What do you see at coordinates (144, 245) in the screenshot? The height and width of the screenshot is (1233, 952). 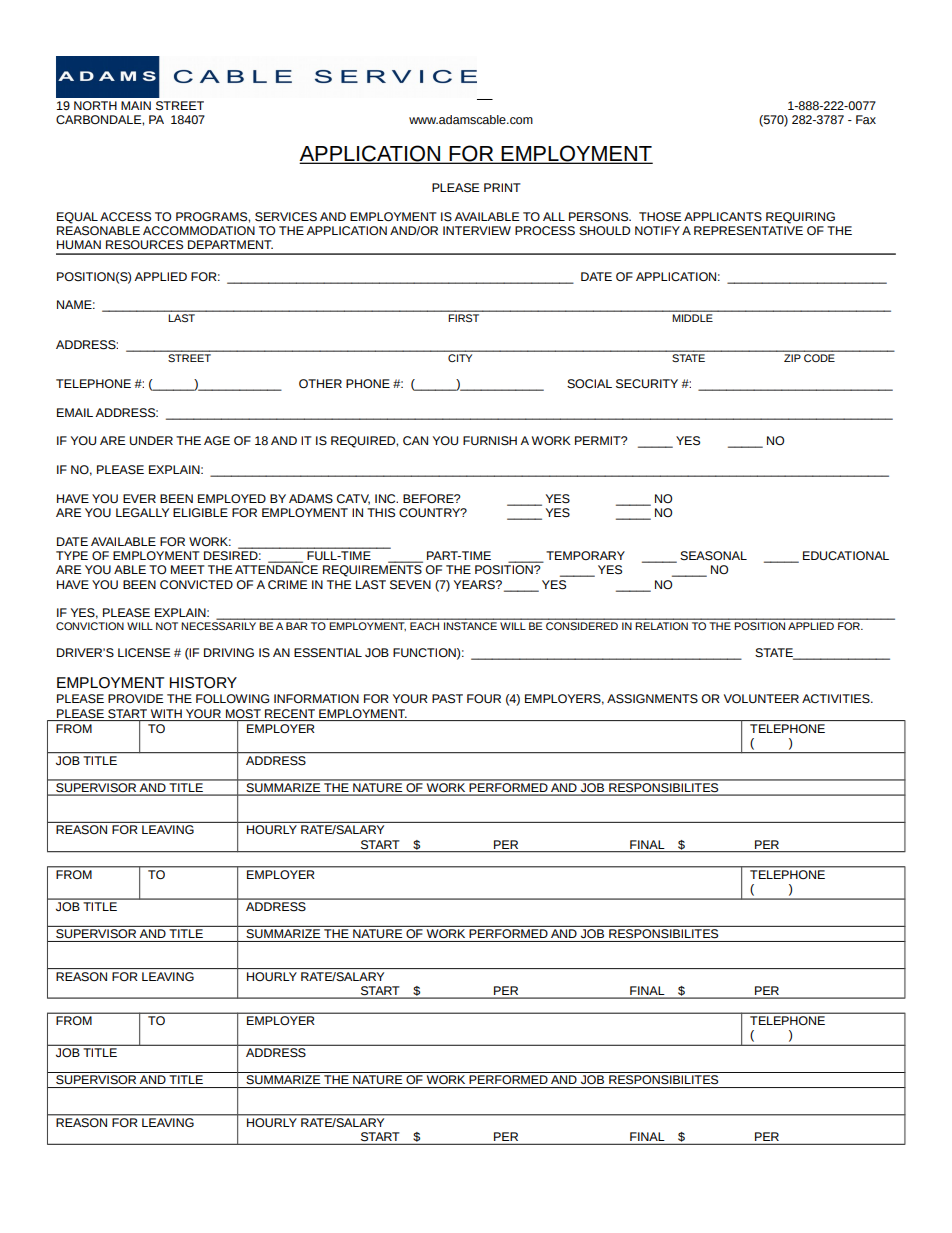 I see `RESOURCES` at bounding box center [144, 245].
